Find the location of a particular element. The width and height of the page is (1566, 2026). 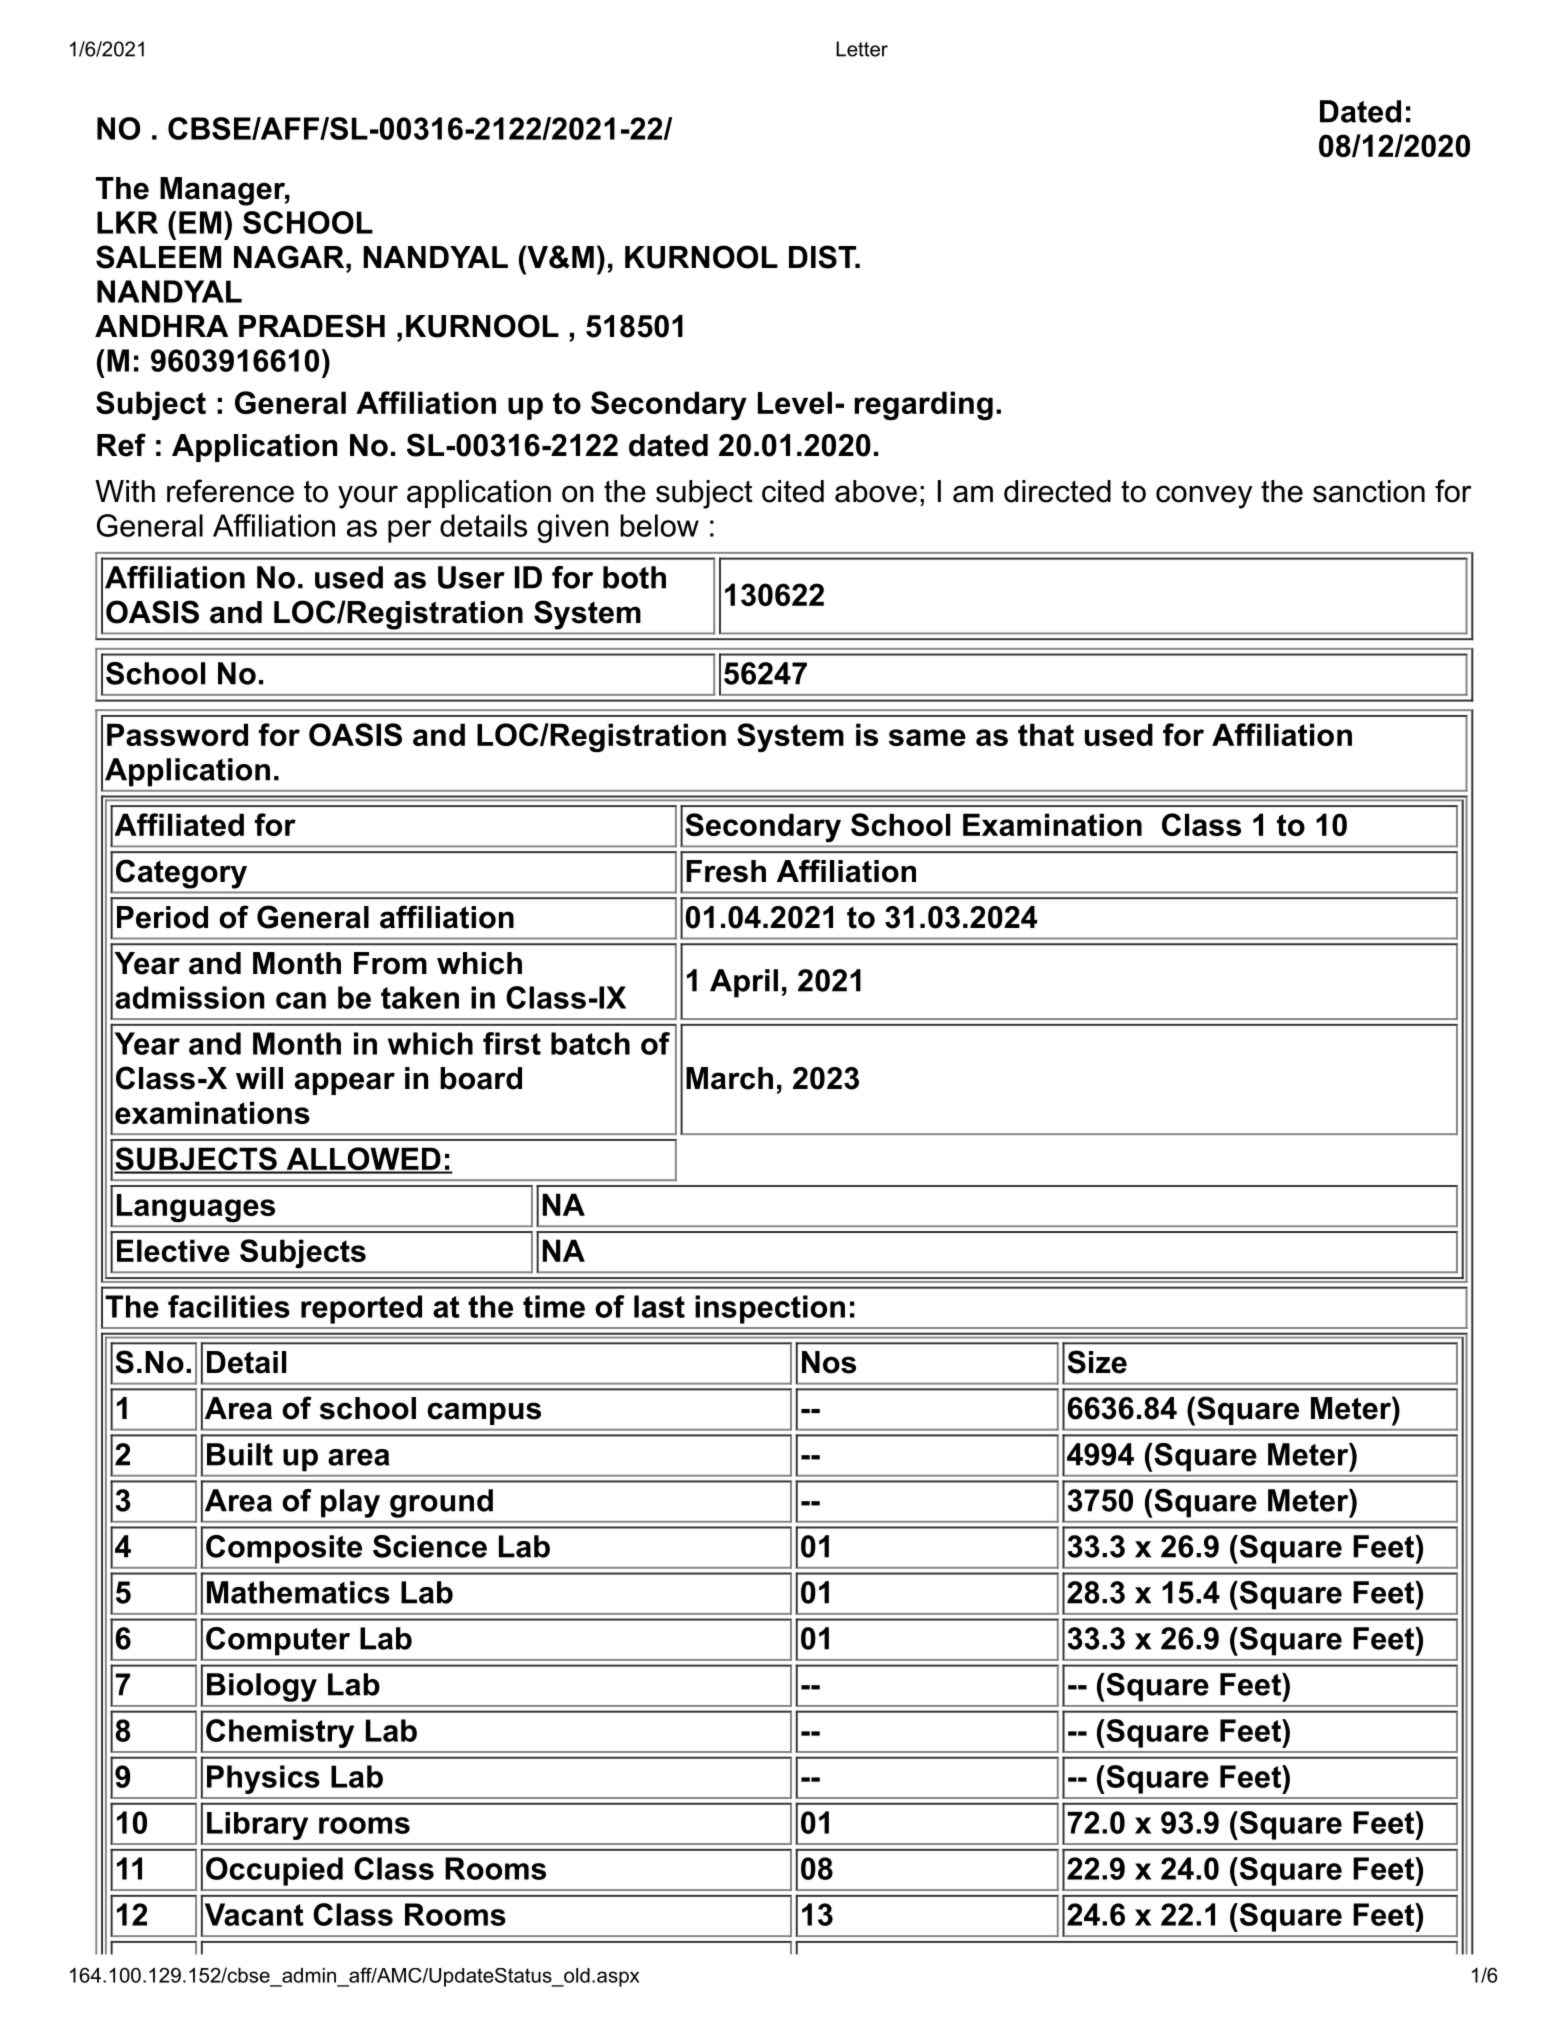

admission is located at coordinates (189, 997).
